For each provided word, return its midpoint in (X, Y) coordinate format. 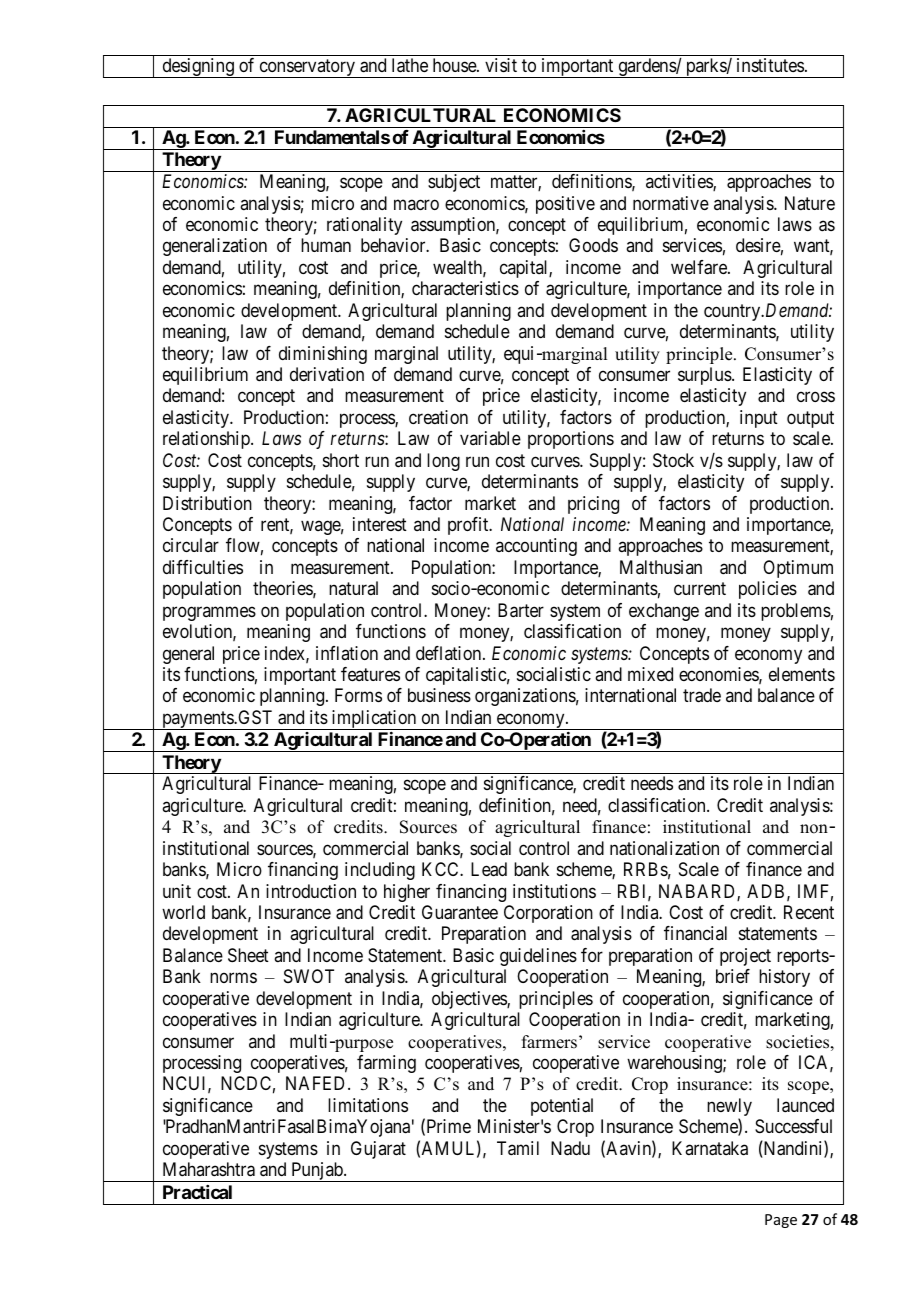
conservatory (307, 68)
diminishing (323, 355)
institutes (770, 65)
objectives (470, 1000)
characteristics (465, 288)
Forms (358, 695)
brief (733, 976)
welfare (700, 267)
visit (501, 65)
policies (768, 590)
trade (702, 695)
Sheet (248, 955)
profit (469, 526)
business (439, 695)
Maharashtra (209, 1169)
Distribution (207, 503)
